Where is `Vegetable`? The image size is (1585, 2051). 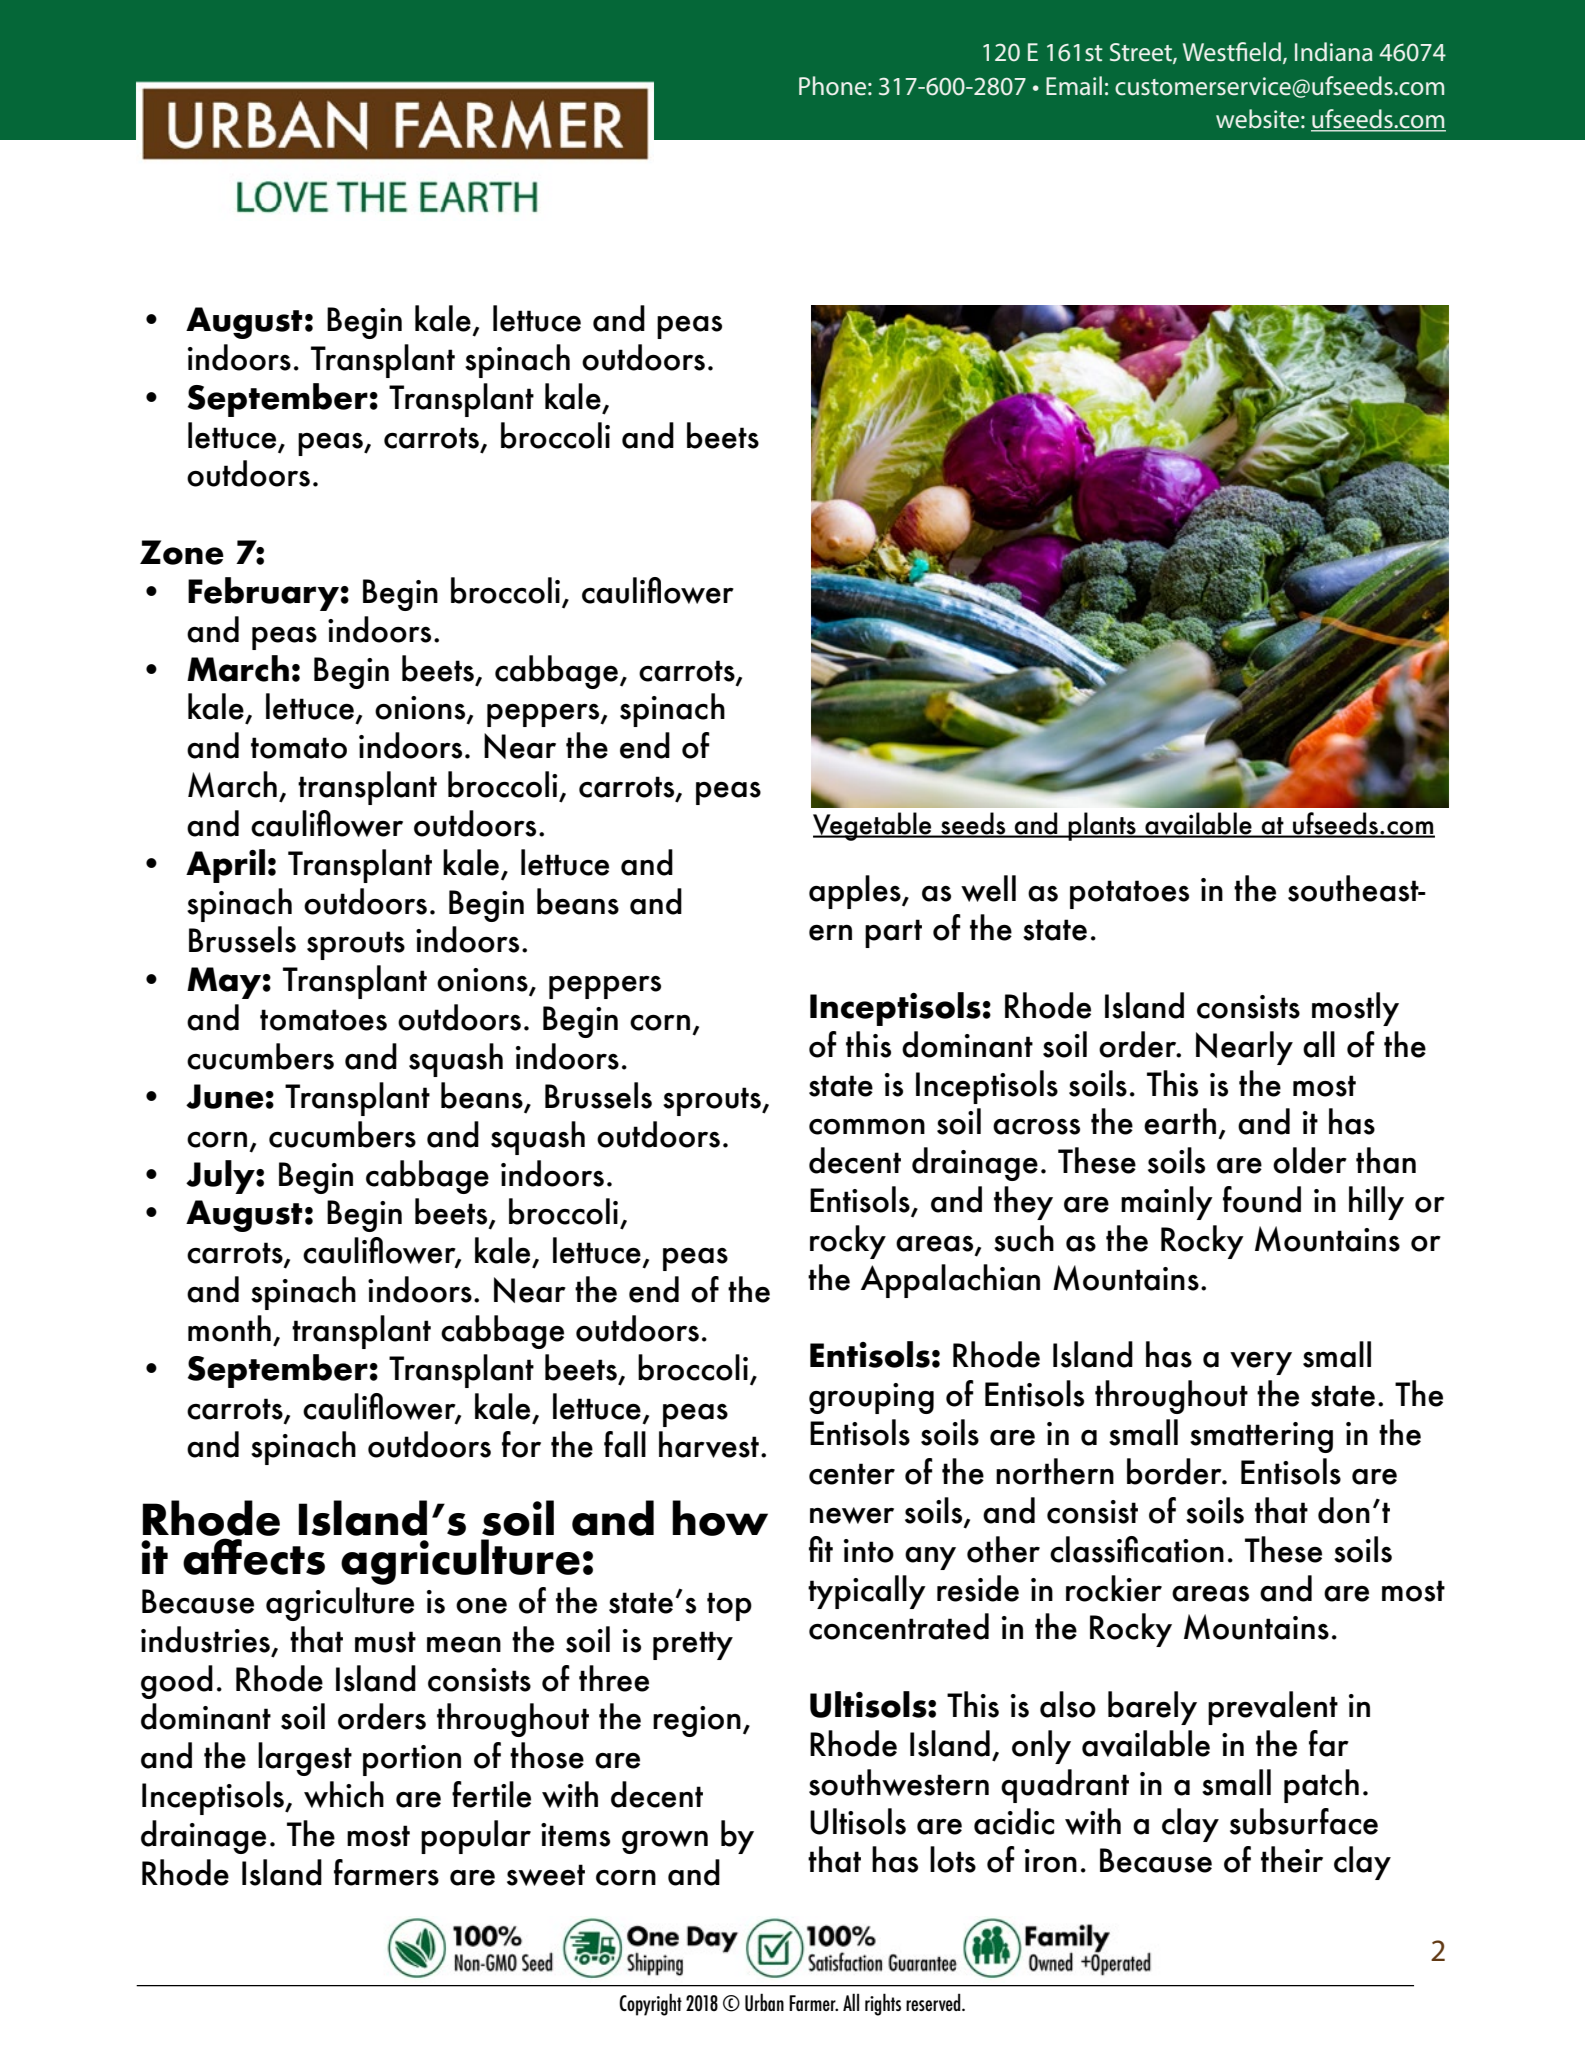 Vegetable is located at coordinates (873, 826).
